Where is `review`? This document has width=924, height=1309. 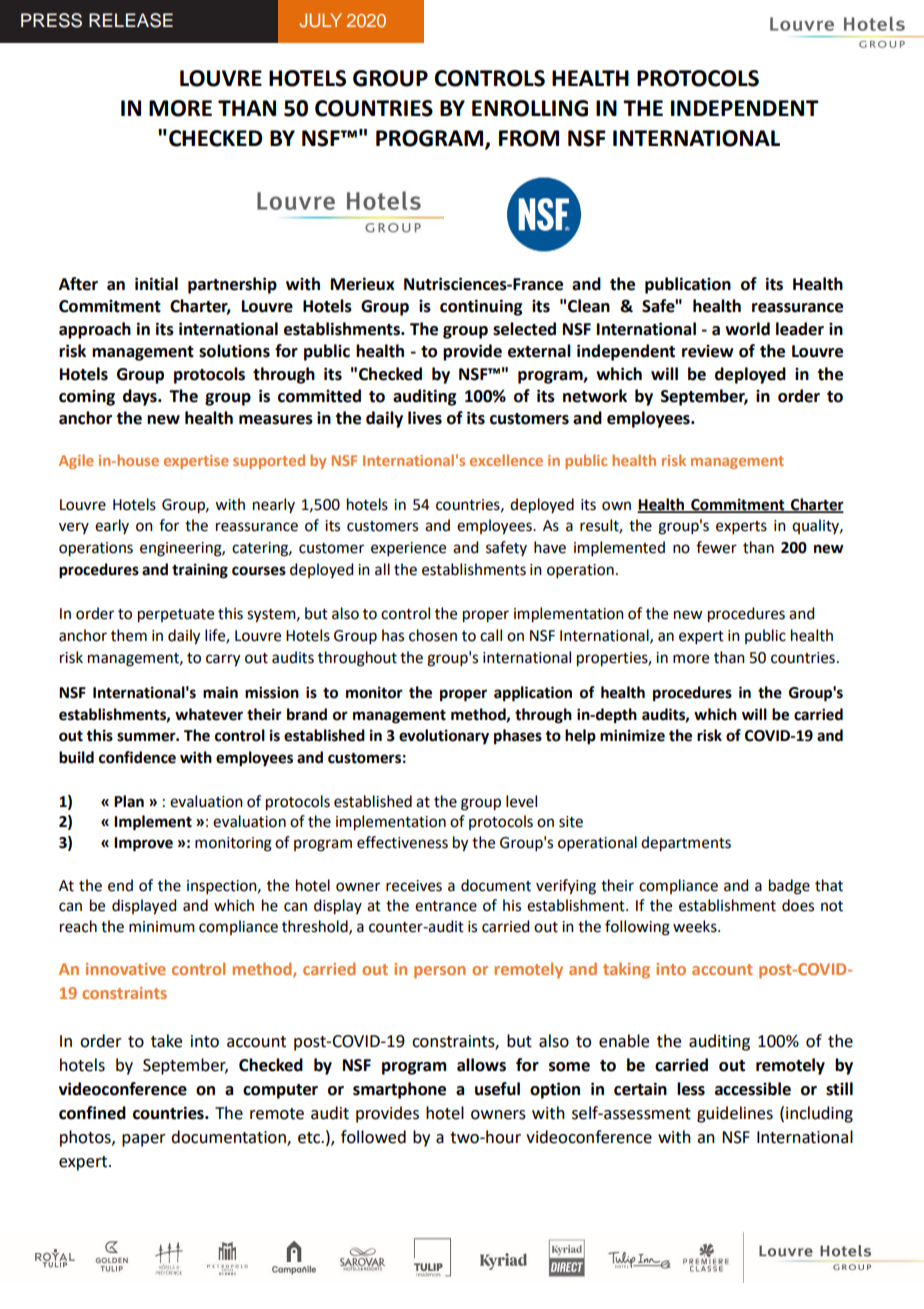 review is located at coordinates (707, 351).
